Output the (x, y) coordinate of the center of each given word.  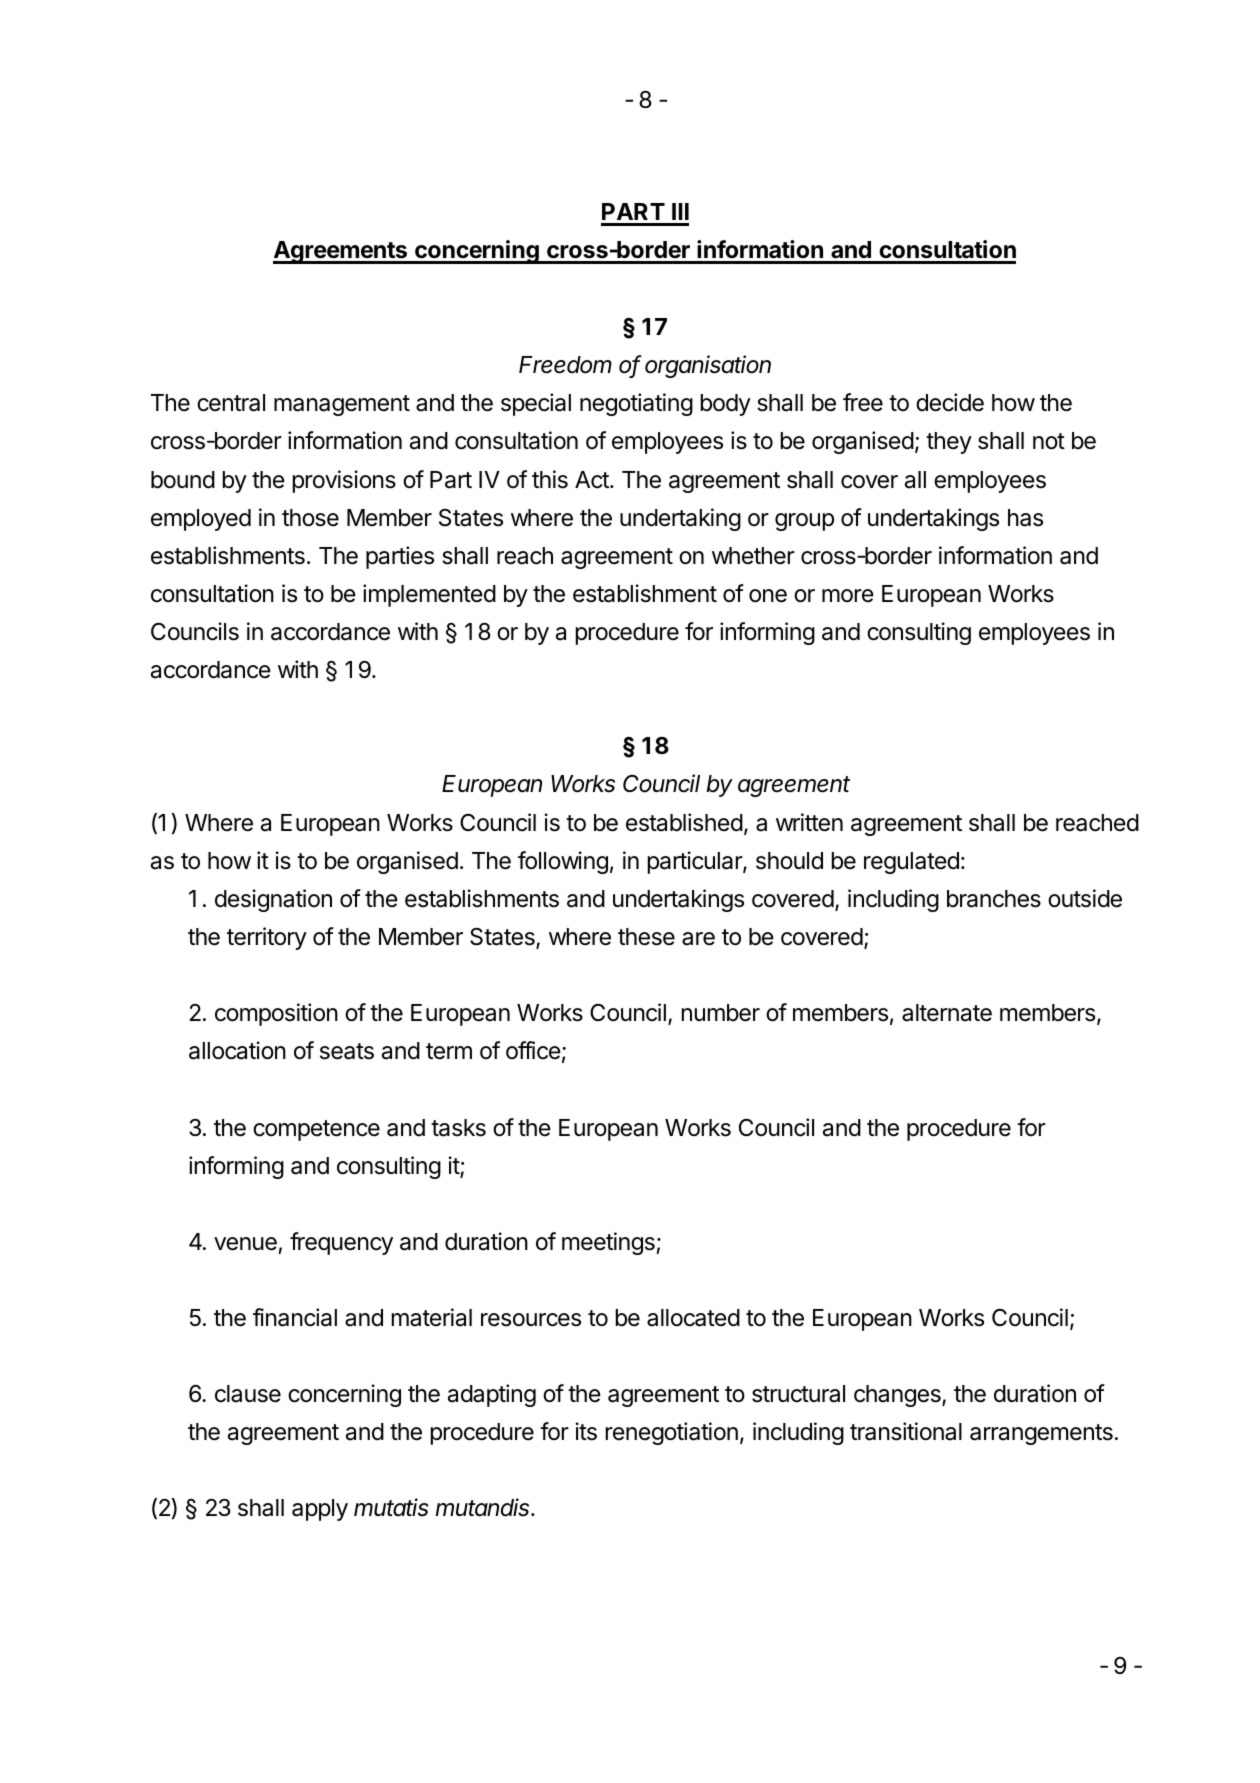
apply (320, 1510)
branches (994, 899)
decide (950, 402)
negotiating (636, 404)
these (646, 937)
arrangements (1041, 1434)
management (342, 405)
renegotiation (672, 1433)
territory (267, 938)
